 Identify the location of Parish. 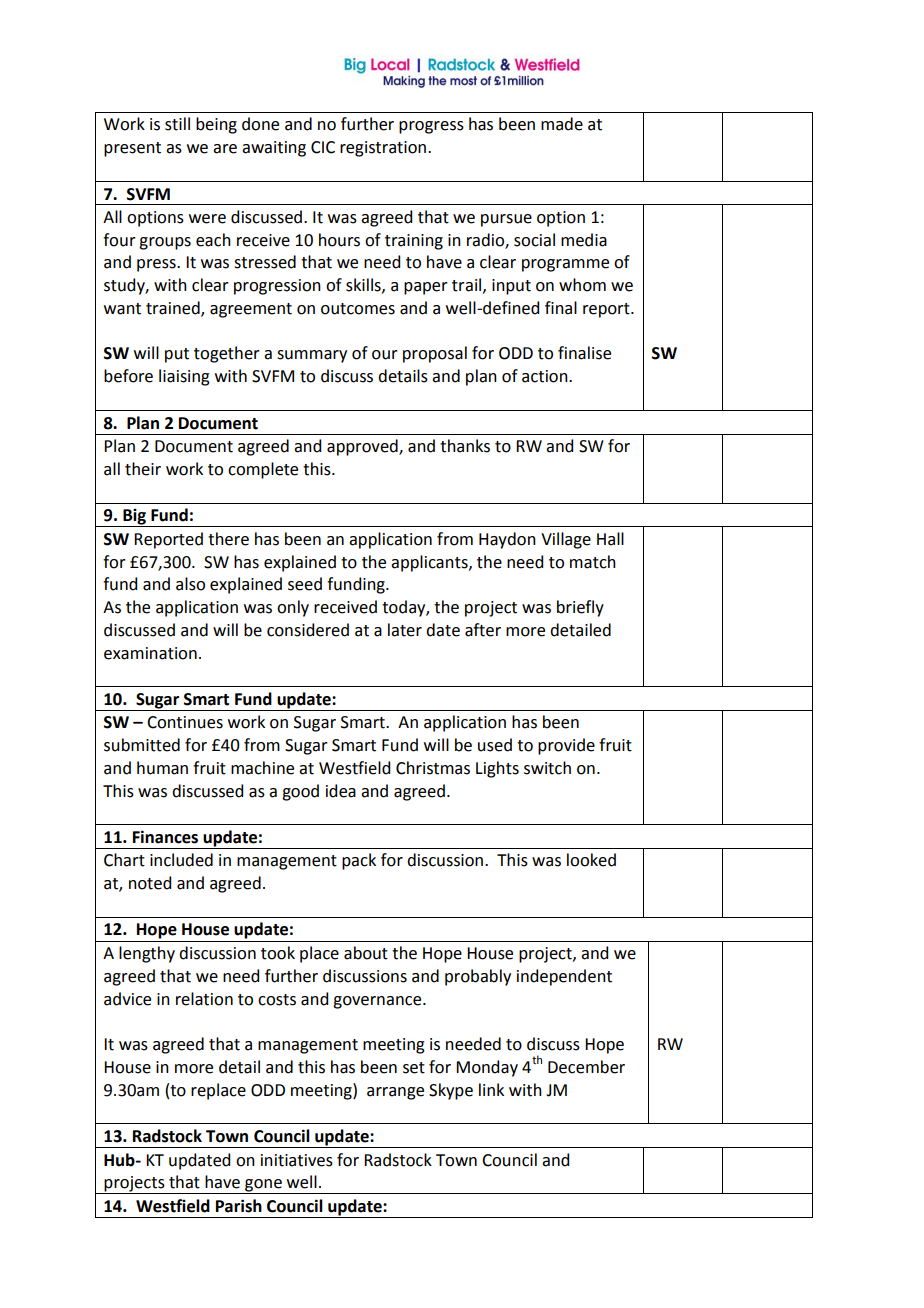
(239, 1206).
